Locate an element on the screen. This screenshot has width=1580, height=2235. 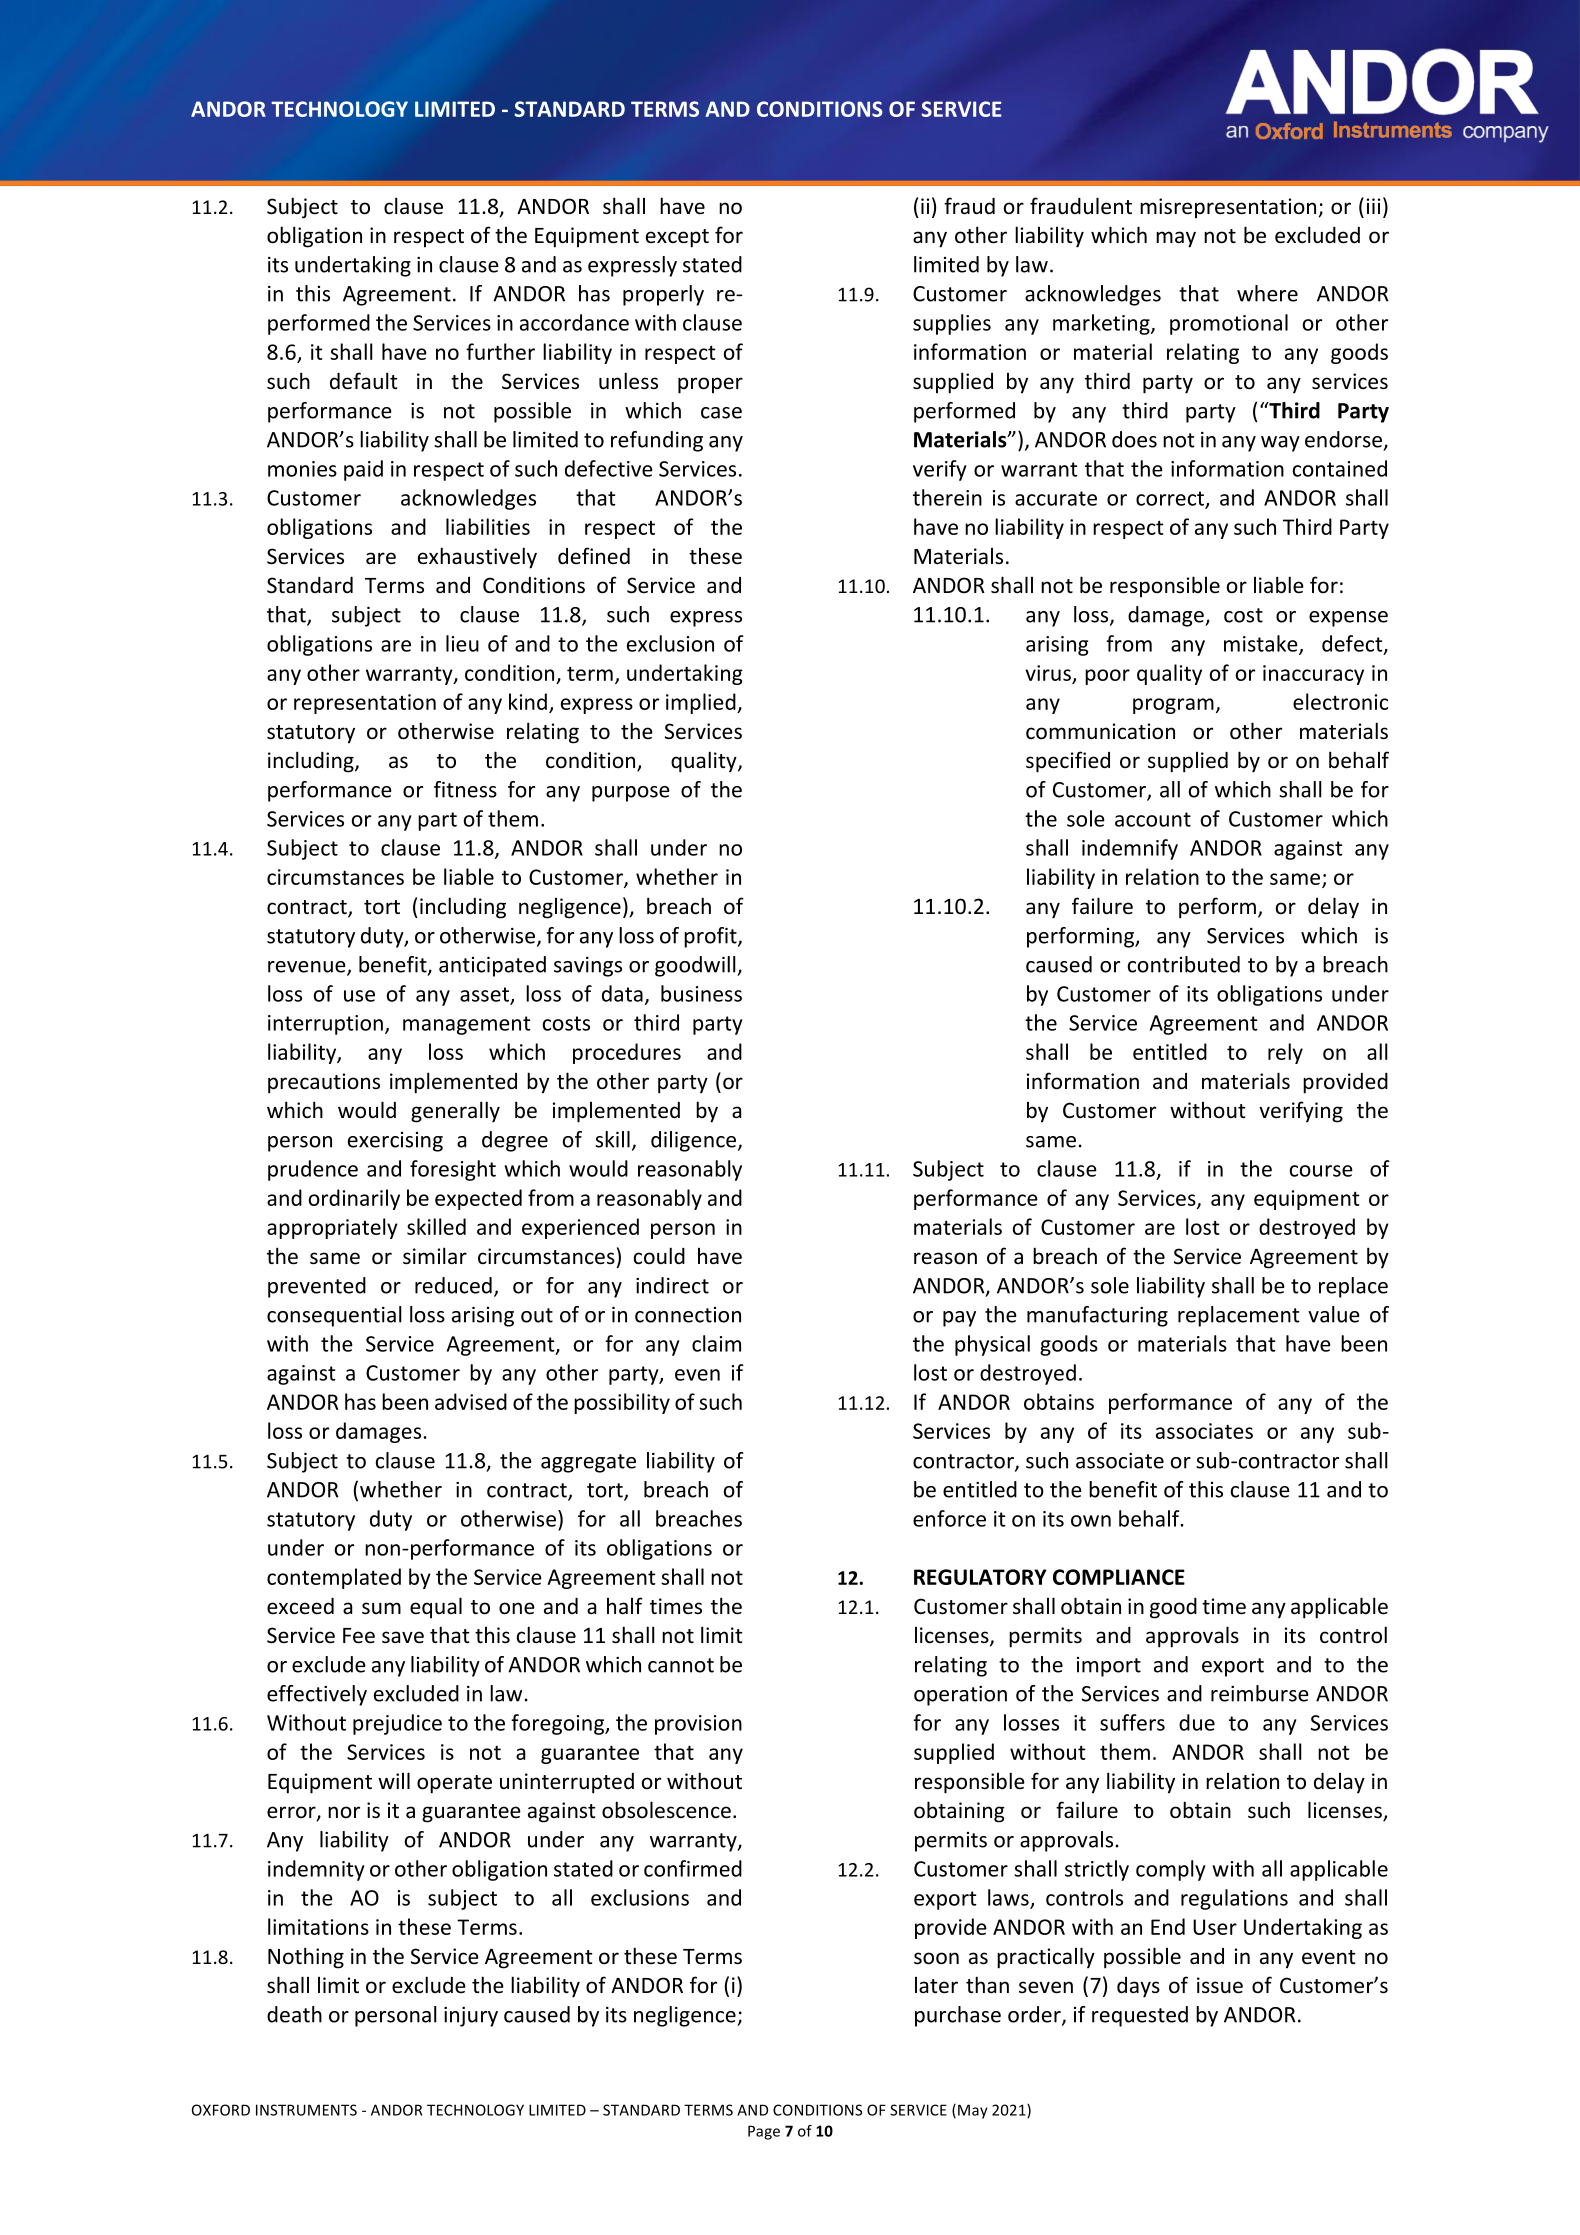
enforce is located at coordinates (949, 1518).
